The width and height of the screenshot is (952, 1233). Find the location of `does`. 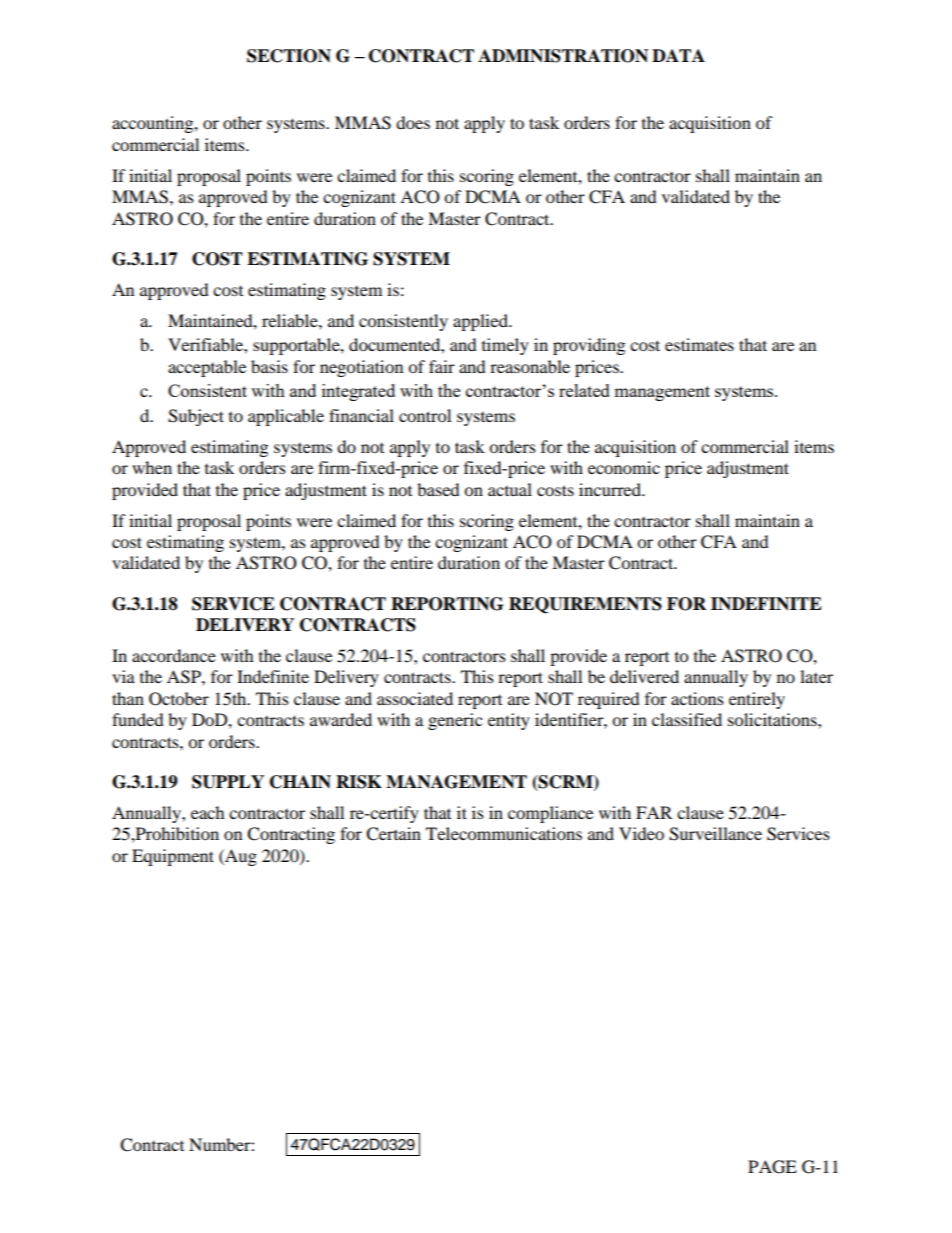

does is located at coordinates (413, 122).
